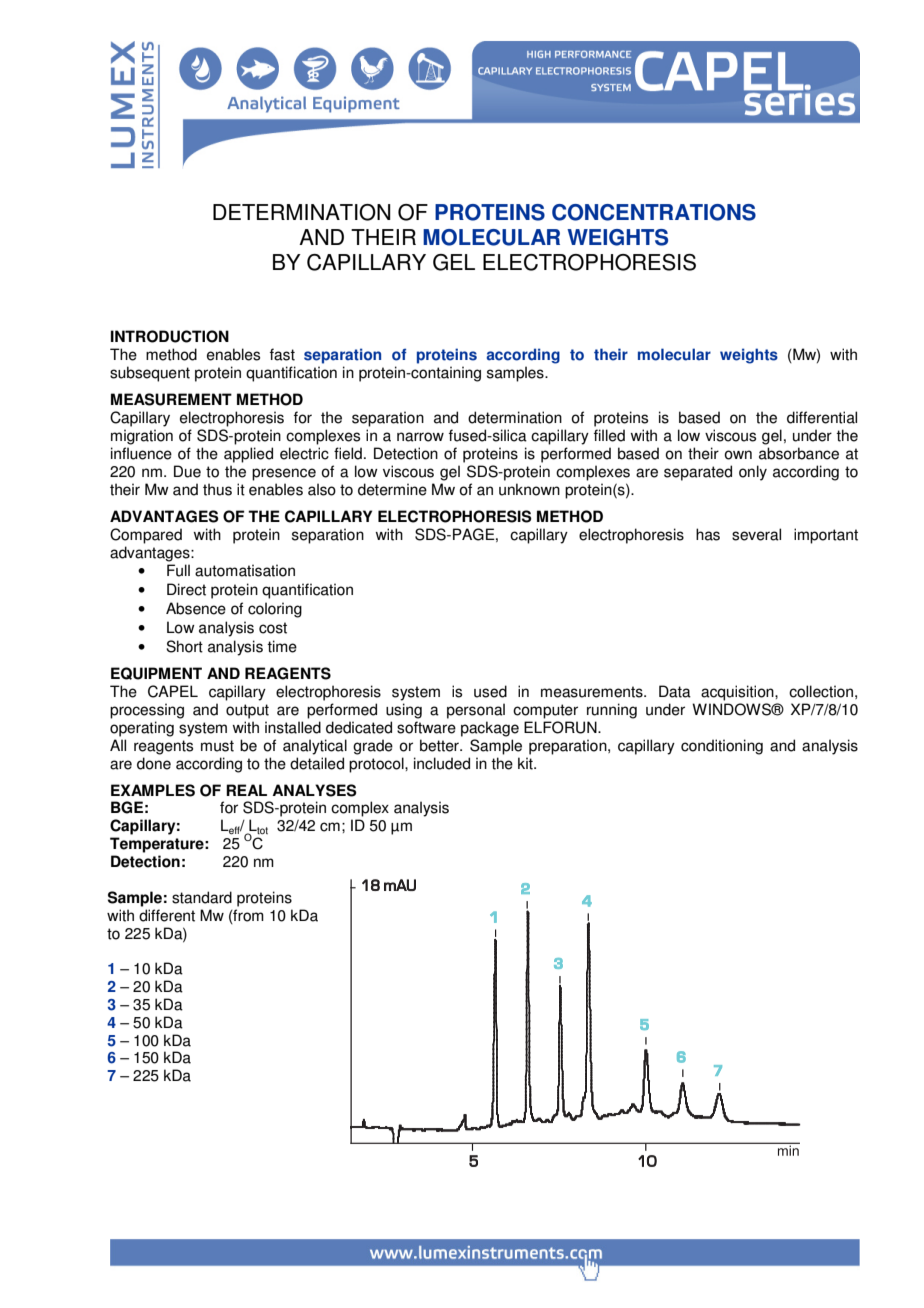 Image resolution: width=924 pixels, height=1308 pixels. I want to click on filled, so click(609, 435).
